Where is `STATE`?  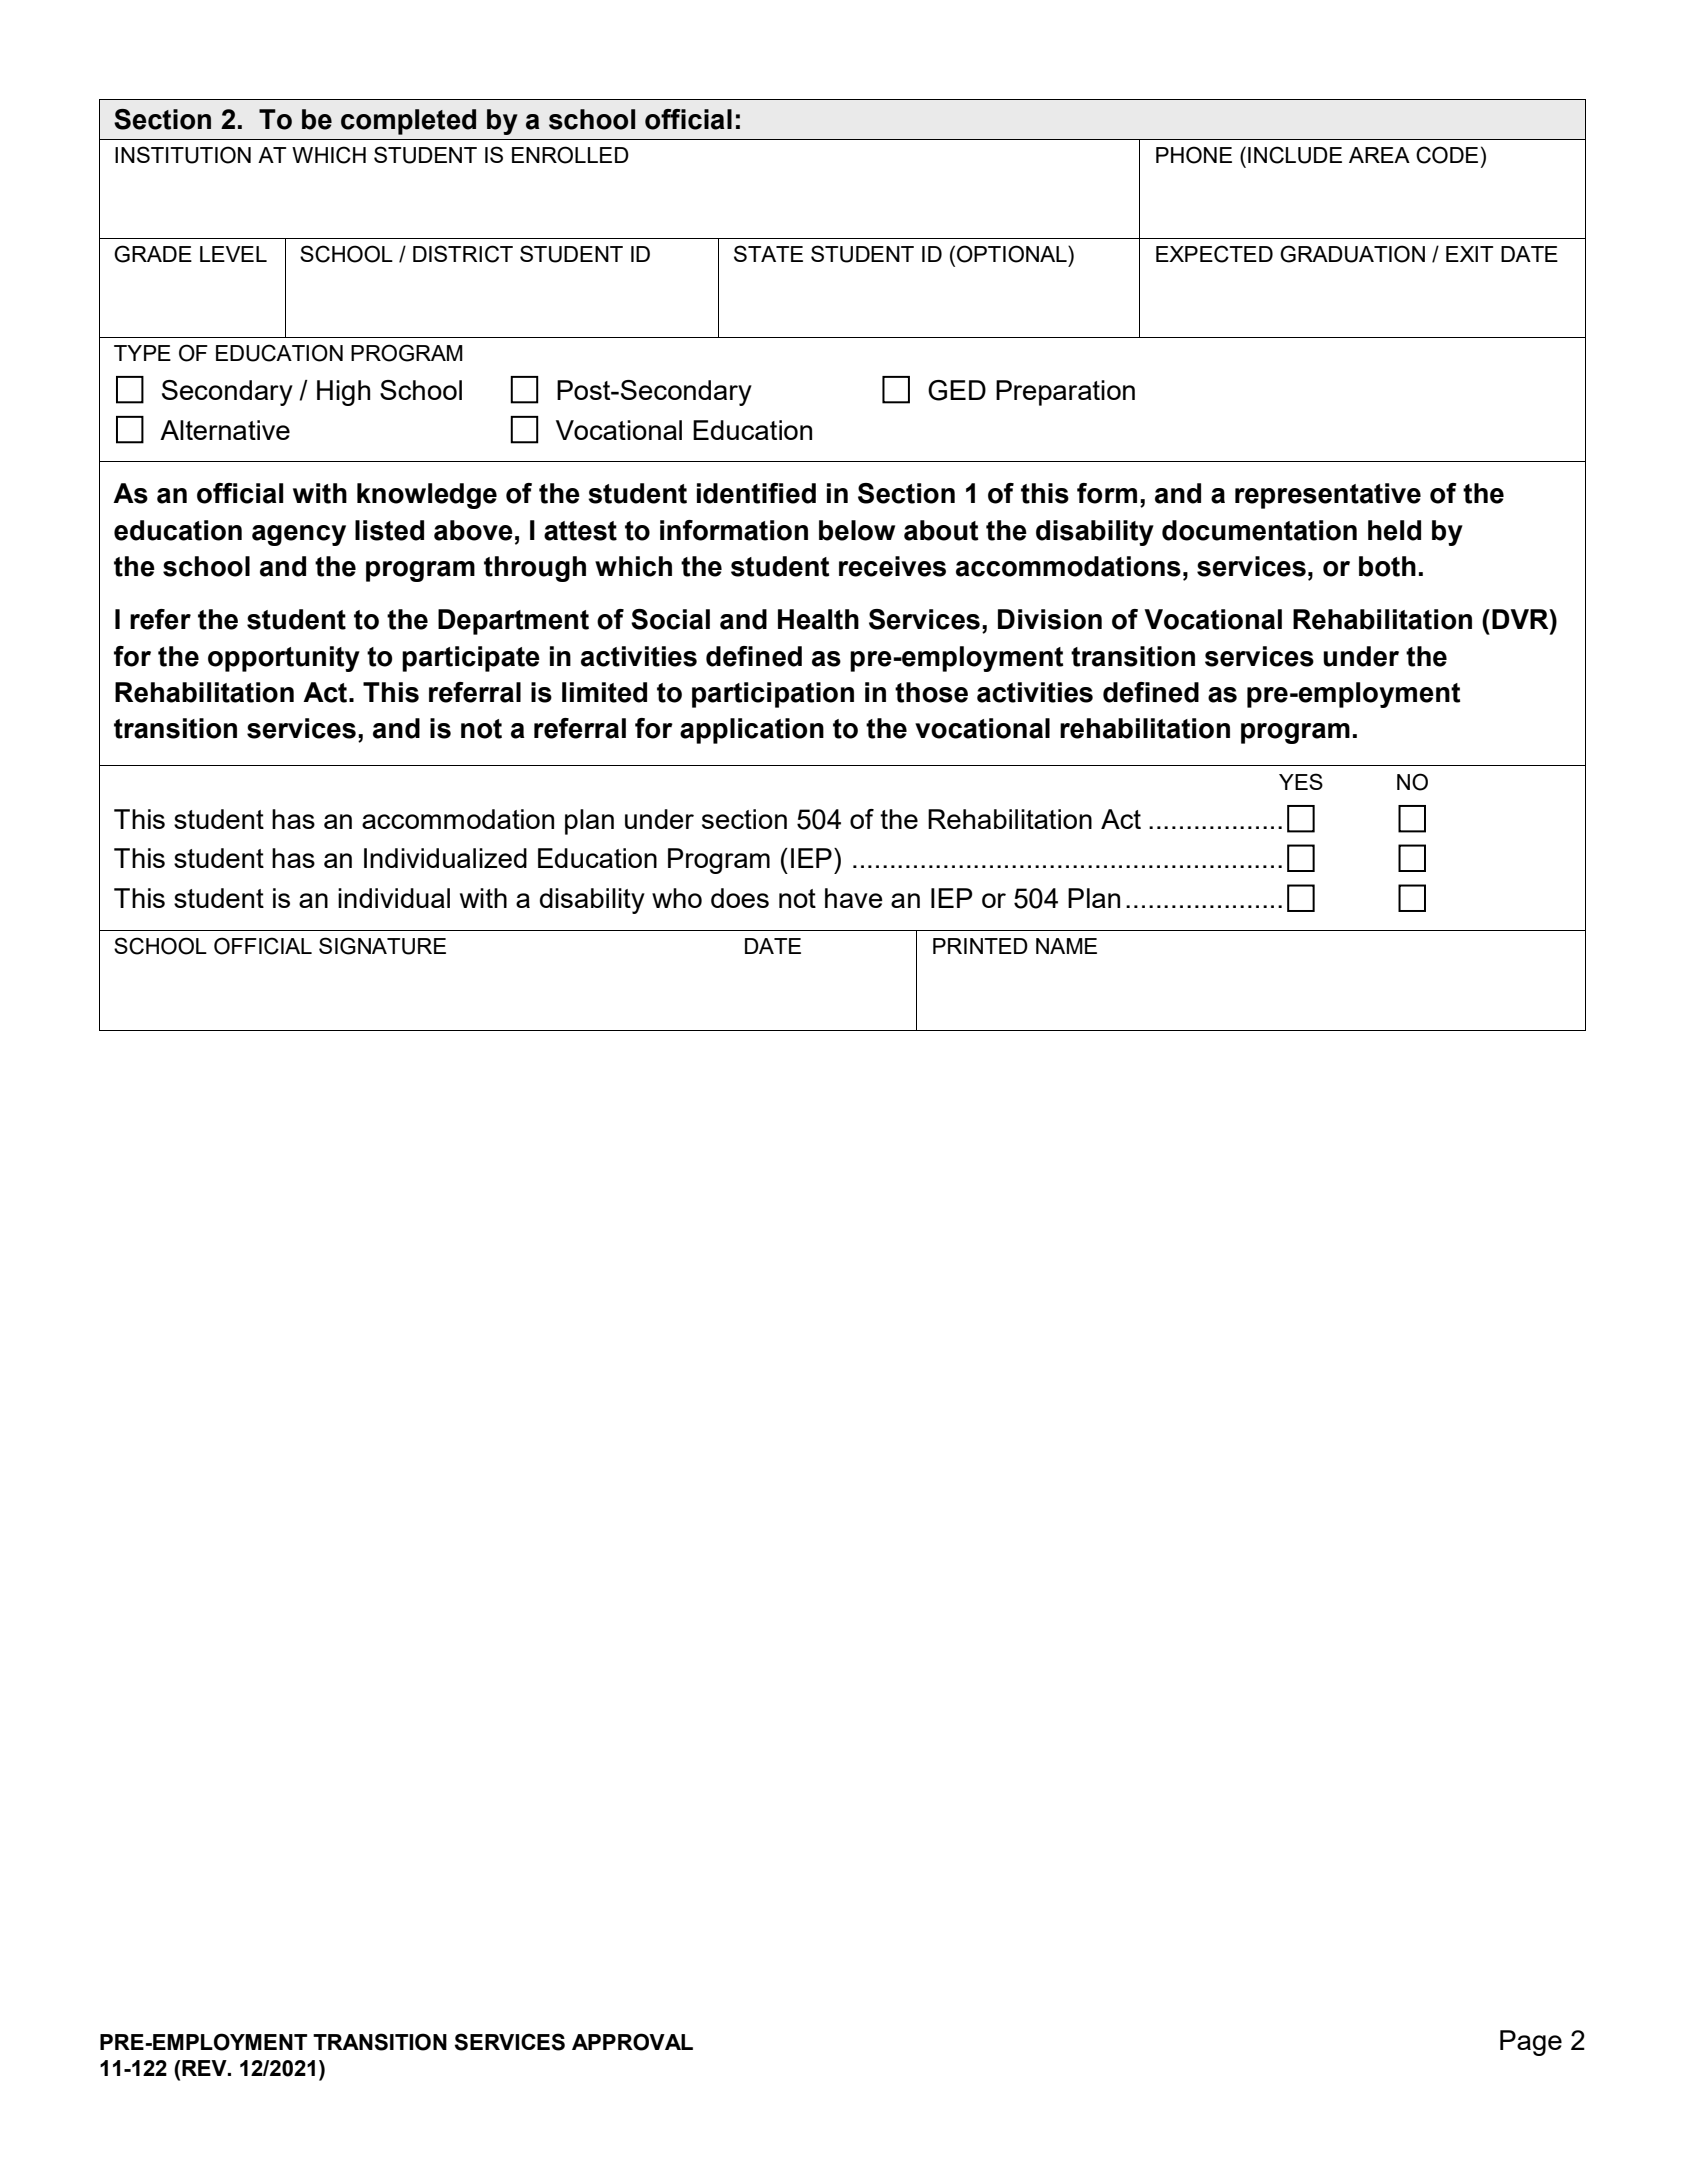
STATE is located at coordinates (768, 253).
